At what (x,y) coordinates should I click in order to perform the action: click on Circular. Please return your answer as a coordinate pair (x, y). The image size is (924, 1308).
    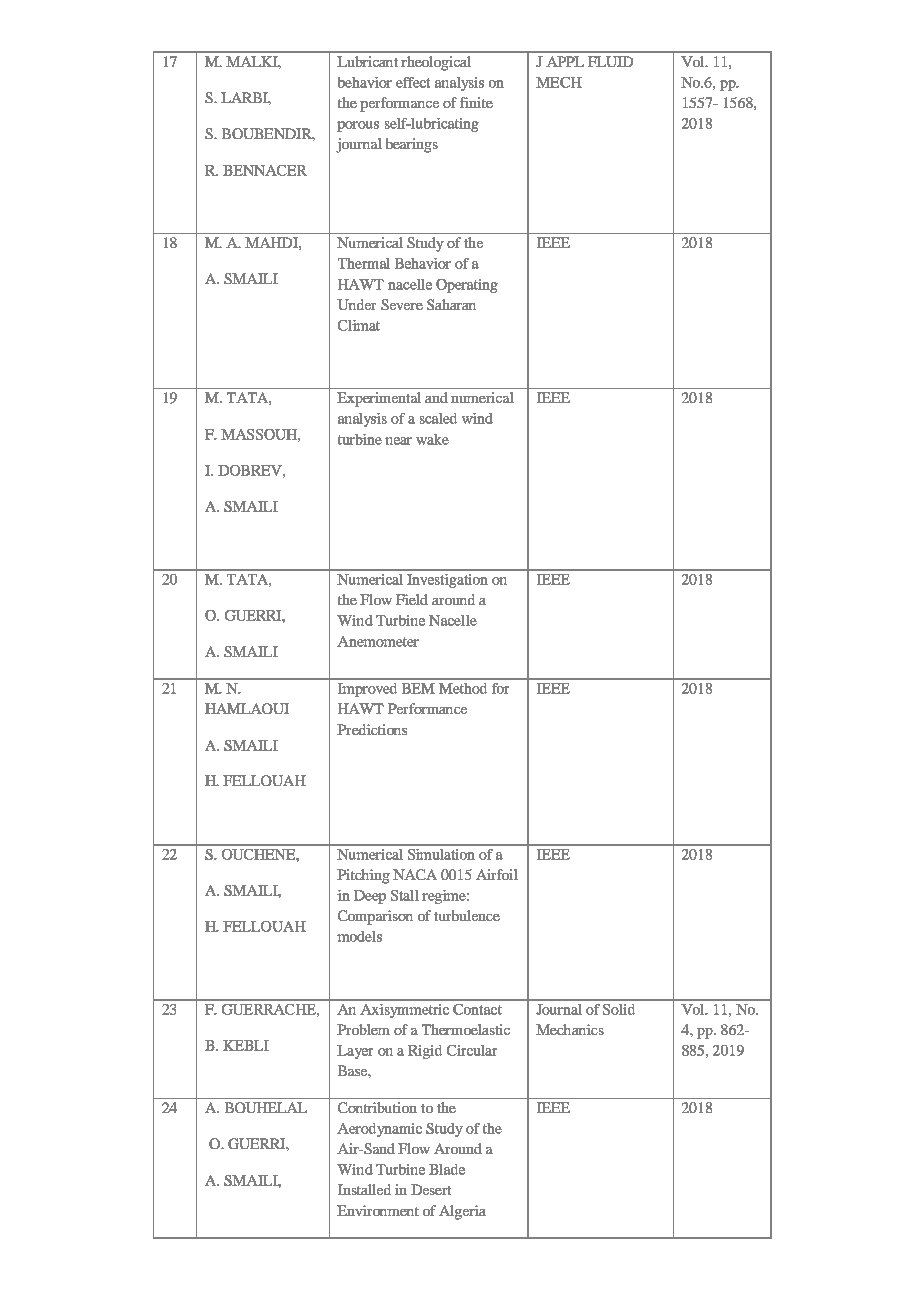
    Looking at the image, I should click on (472, 1050).
